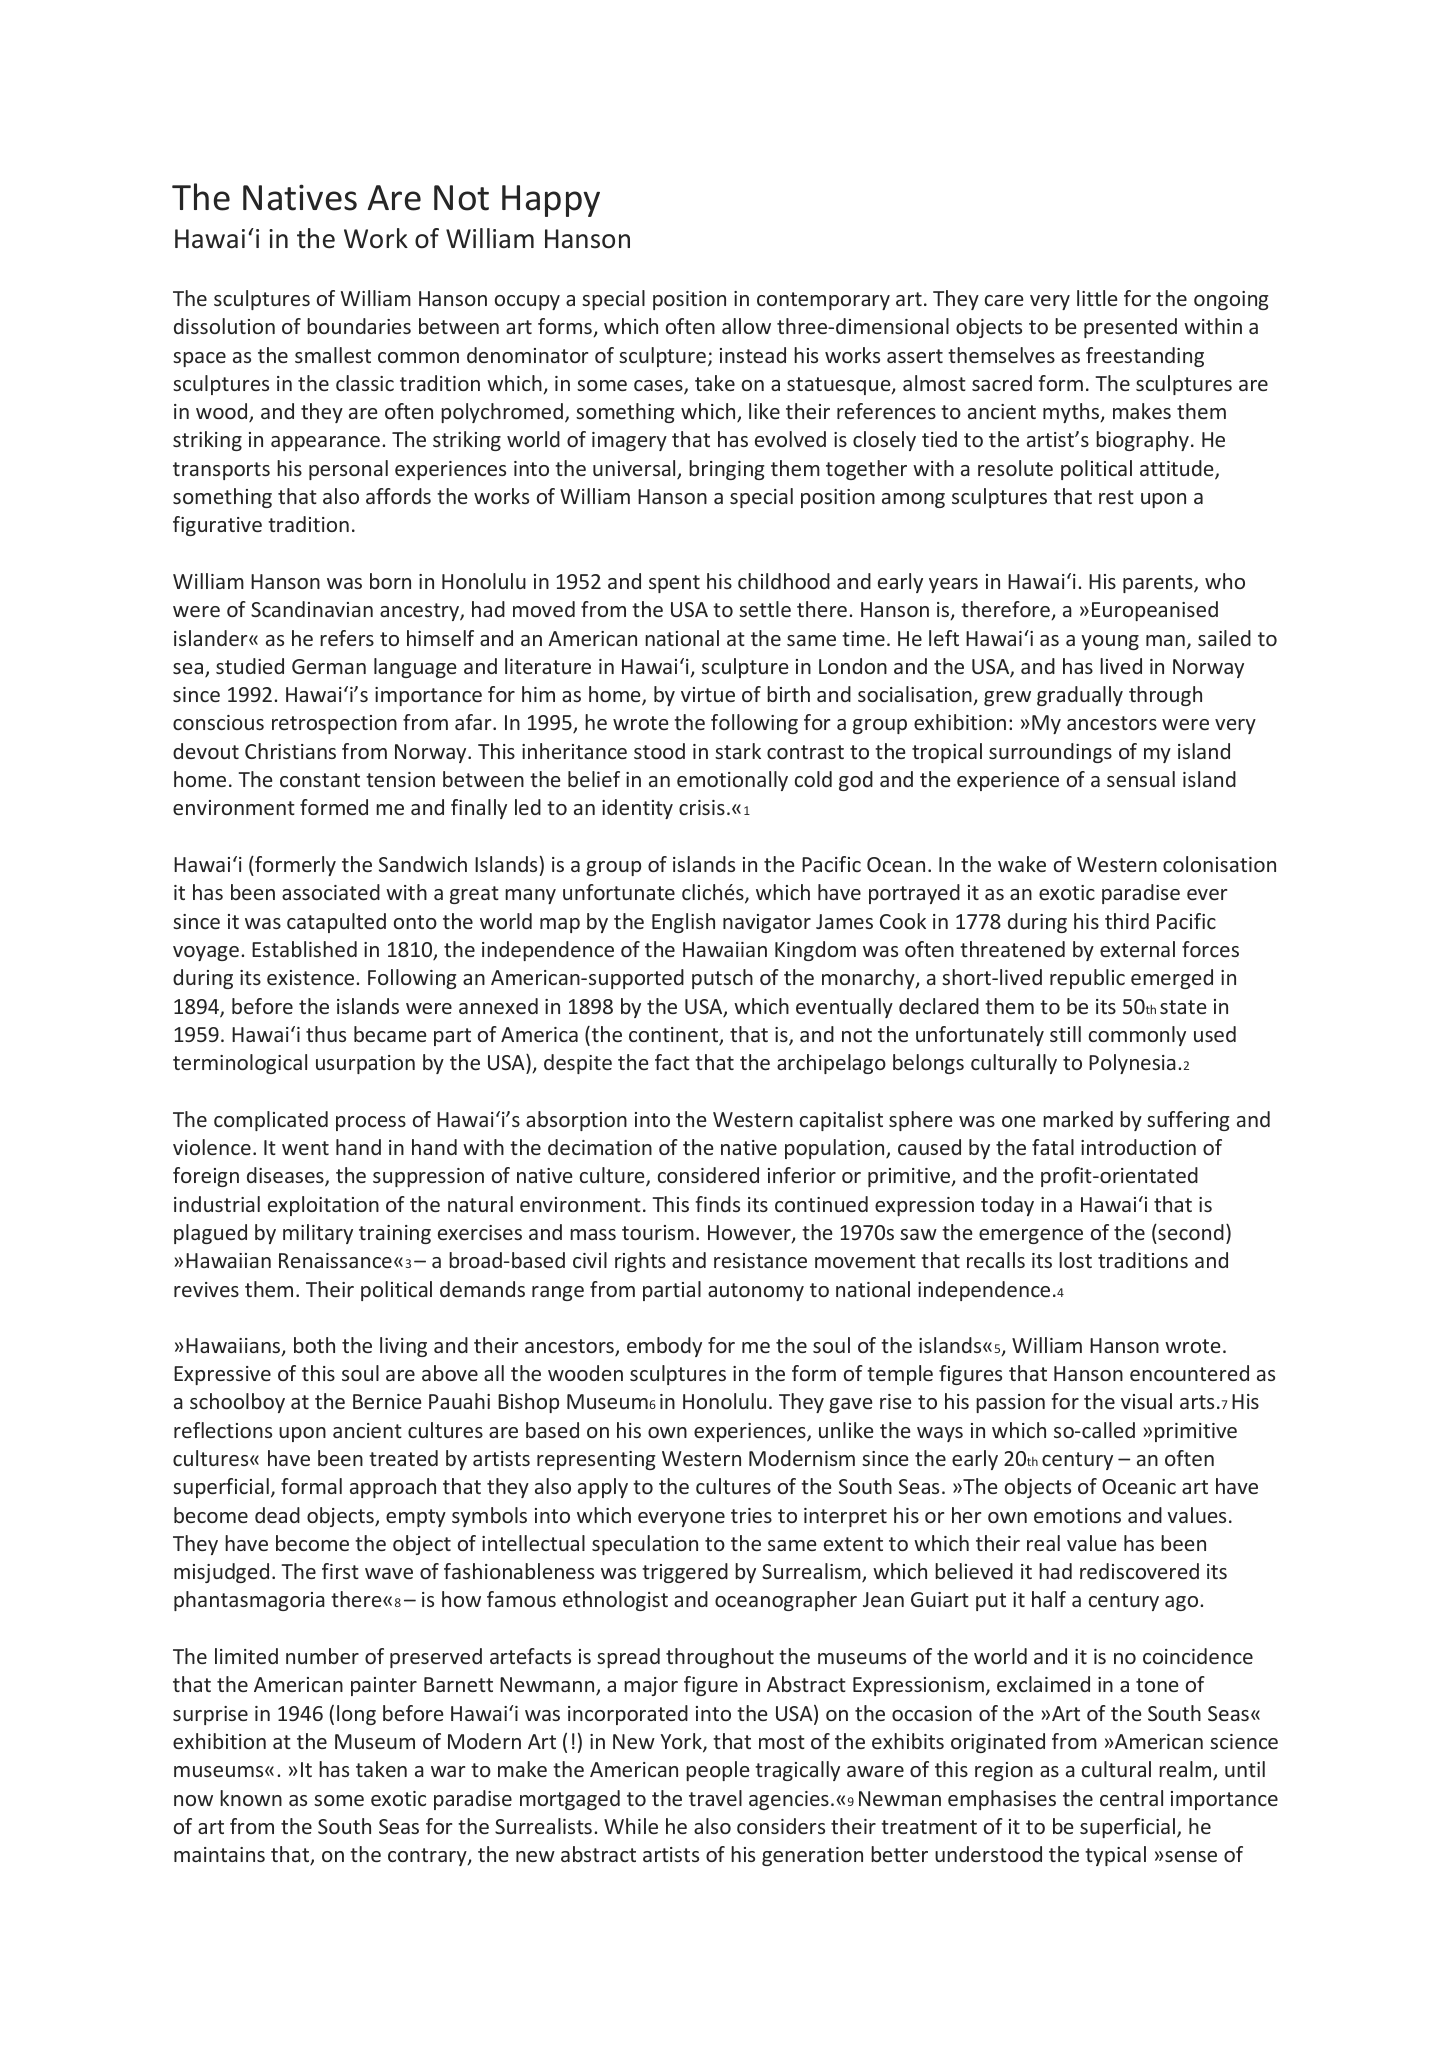  I want to click on Bernice, so click(387, 1401).
